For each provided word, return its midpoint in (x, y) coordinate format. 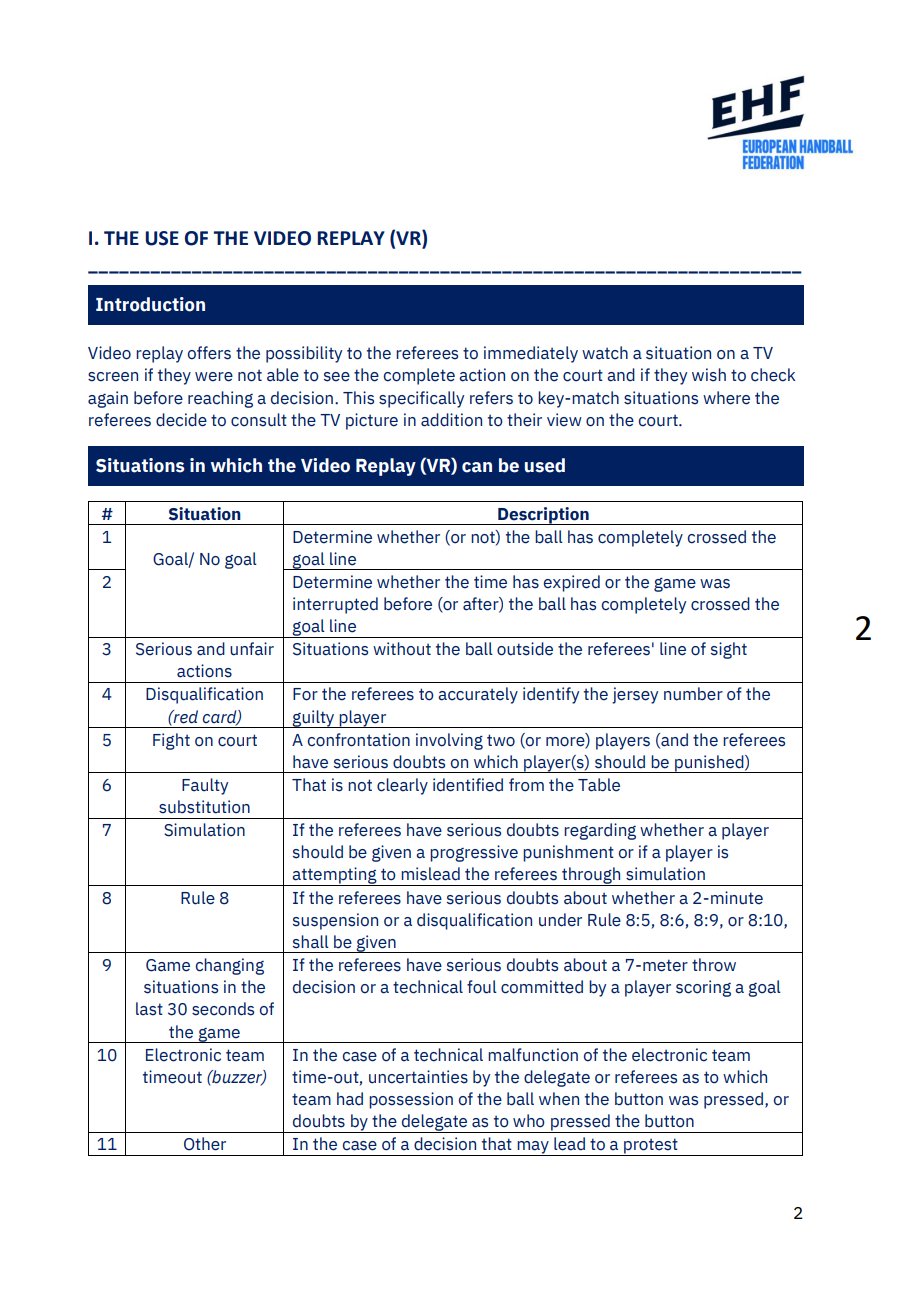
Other (205, 1144)
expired (572, 583)
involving (449, 741)
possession (411, 1100)
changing (230, 966)
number (693, 694)
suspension (335, 921)
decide (181, 420)
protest (651, 1147)
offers (209, 353)
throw (714, 965)
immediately (531, 354)
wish (709, 375)
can (477, 467)
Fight (171, 741)
